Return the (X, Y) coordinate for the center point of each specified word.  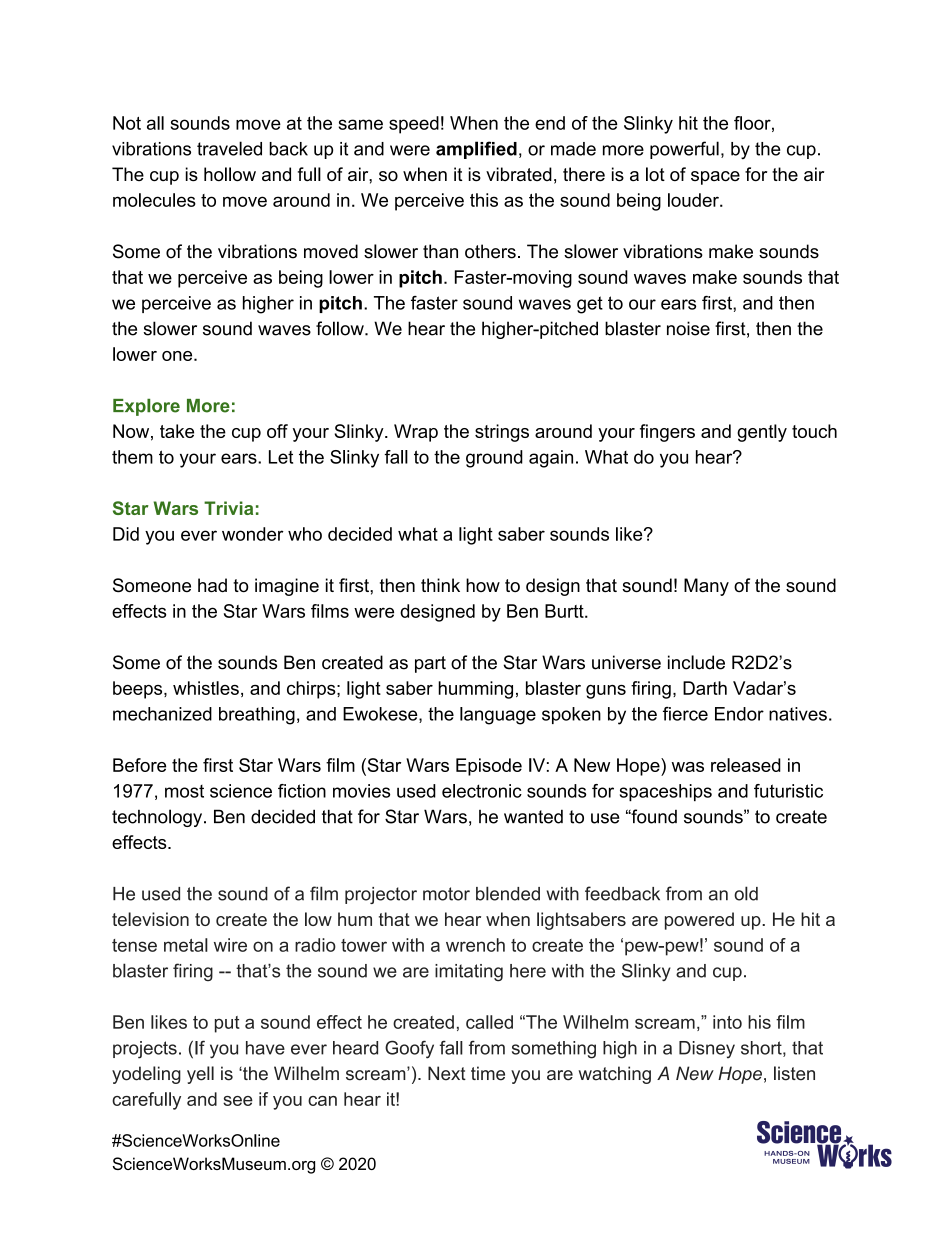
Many (706, 587)
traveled (229, 148)
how (483, 585)
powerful (684, 150)
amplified (476, 150)
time (488, 1073)
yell (200, 1075)
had (212, 585)
